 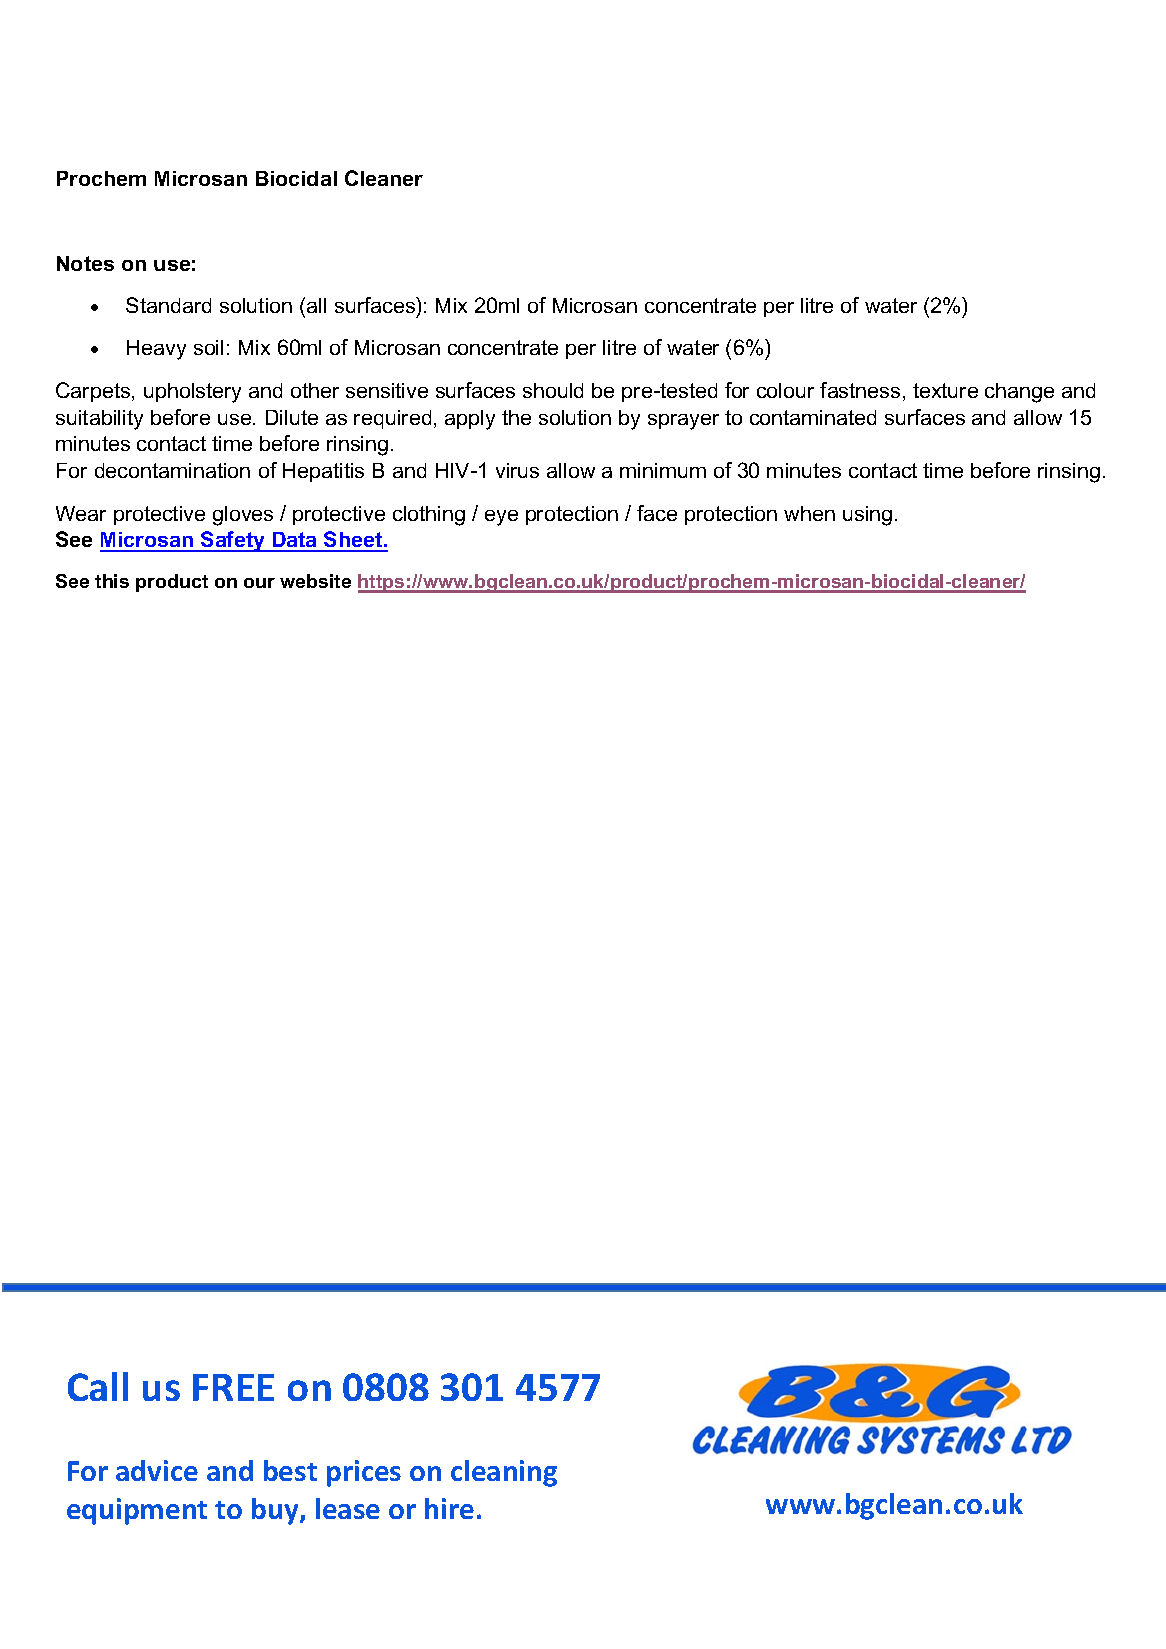 I want to click on FREE, so click(x=233, y=1387).
